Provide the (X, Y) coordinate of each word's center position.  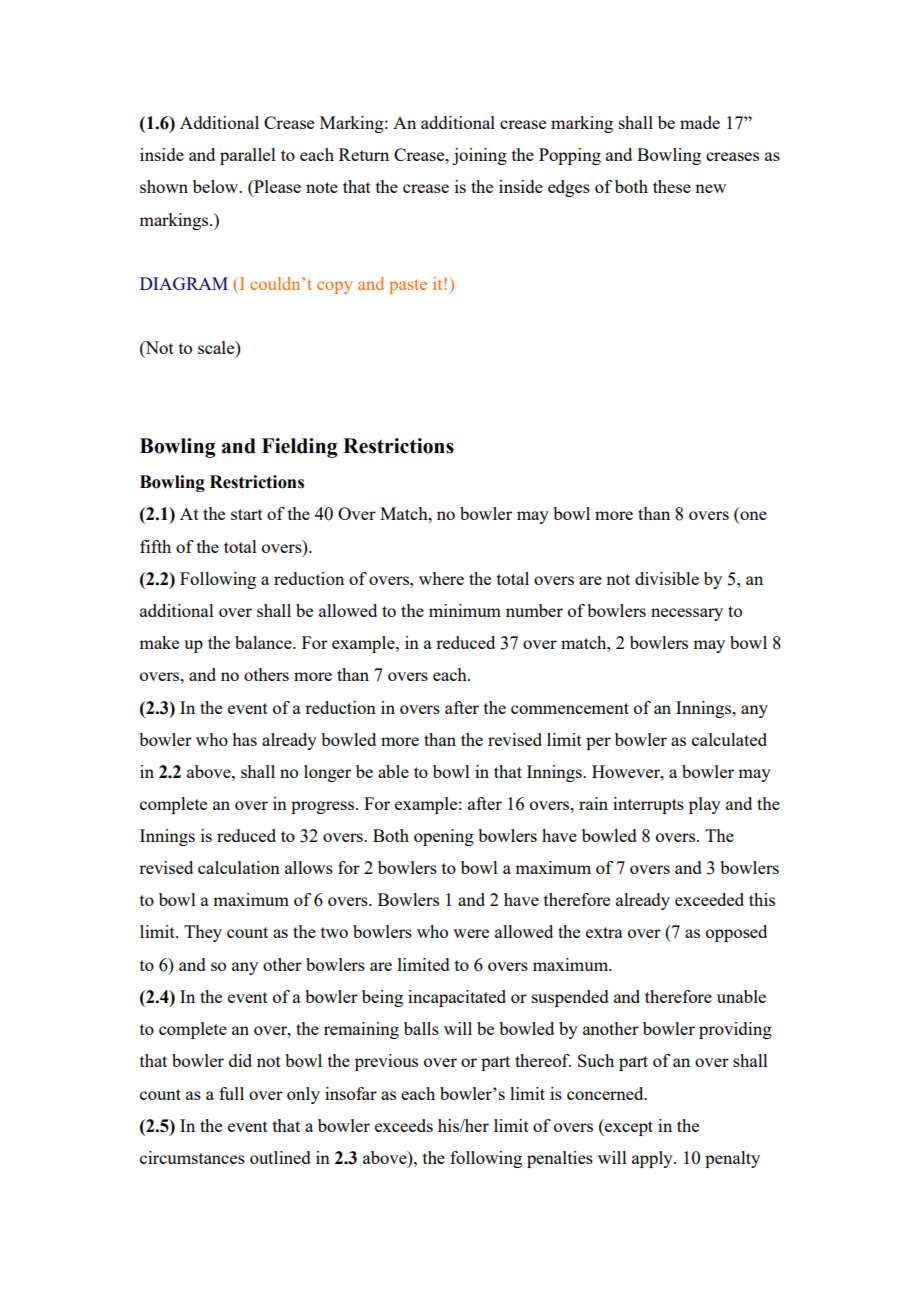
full (231, 1093)
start (247, 514)
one (752, 517)
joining (479, 156)
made (700, 122)
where (441, 578)
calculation (239, 867)
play (705, 805)
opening (444, 837)
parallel (248, 156)
